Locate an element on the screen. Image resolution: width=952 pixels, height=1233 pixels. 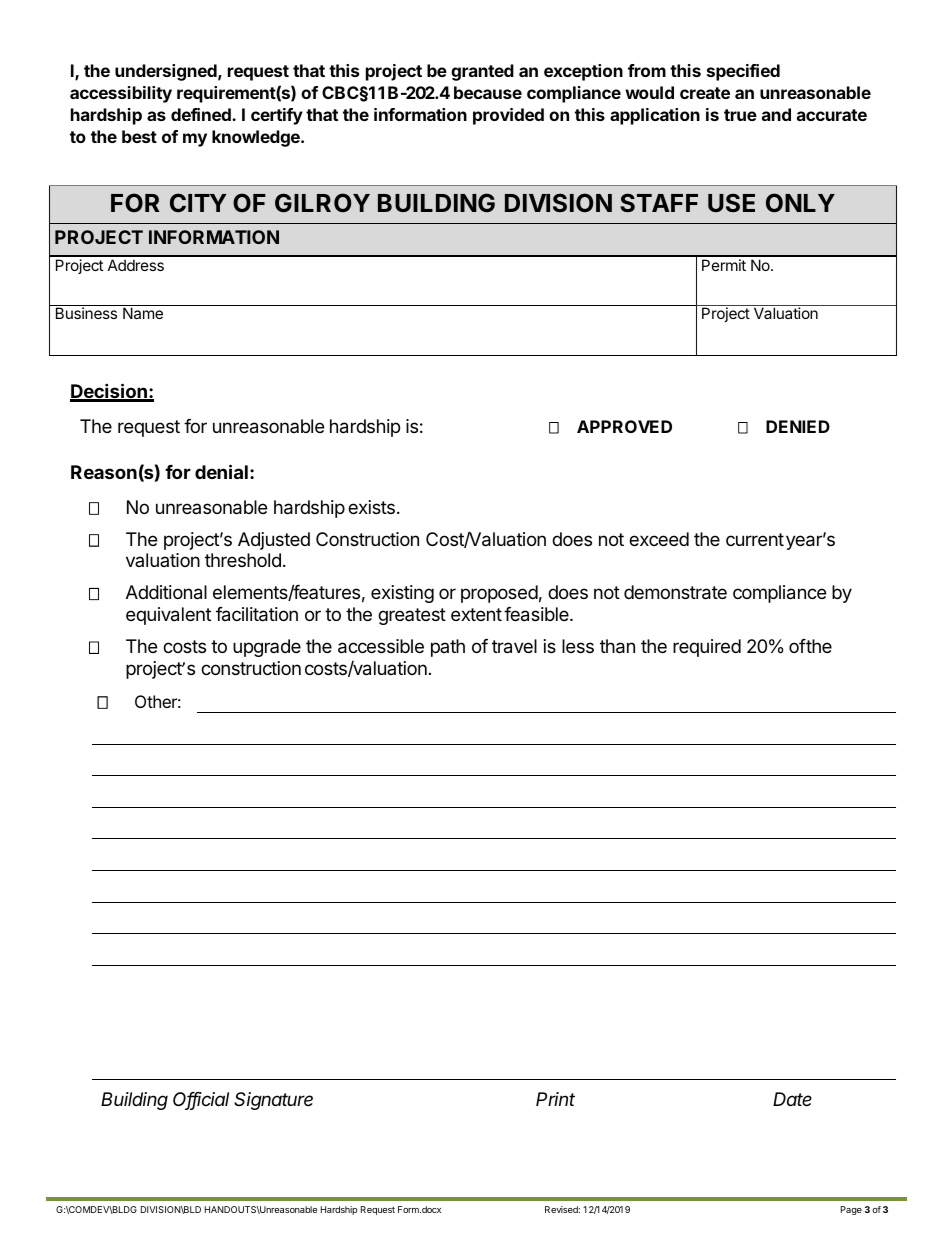
Signature is located at coordinates (273, 1101).
